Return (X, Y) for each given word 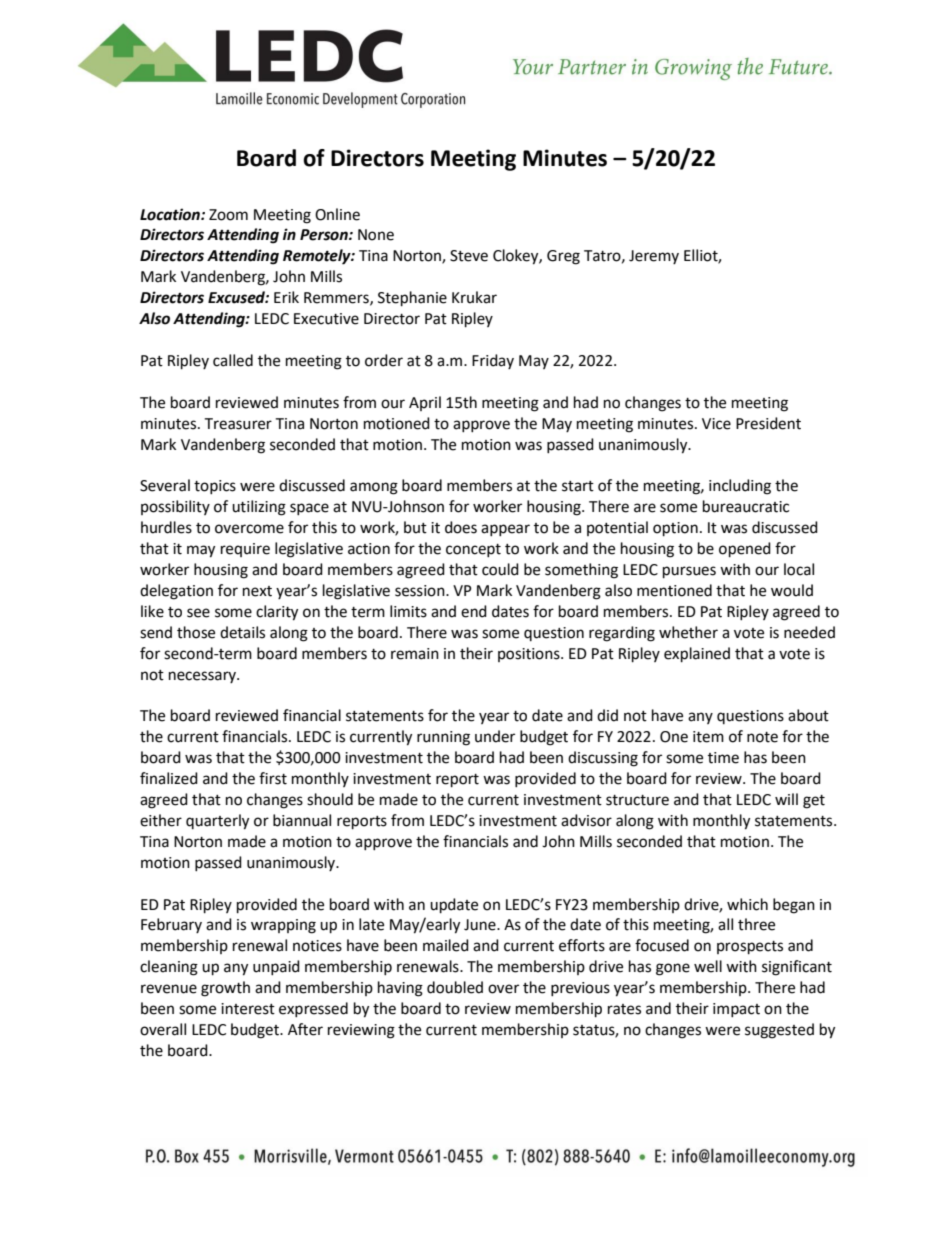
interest (248, 1009)
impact (736, 1010)
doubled (455, 987)
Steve (469, 256)
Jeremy (654, 257)
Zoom (228, 215)
